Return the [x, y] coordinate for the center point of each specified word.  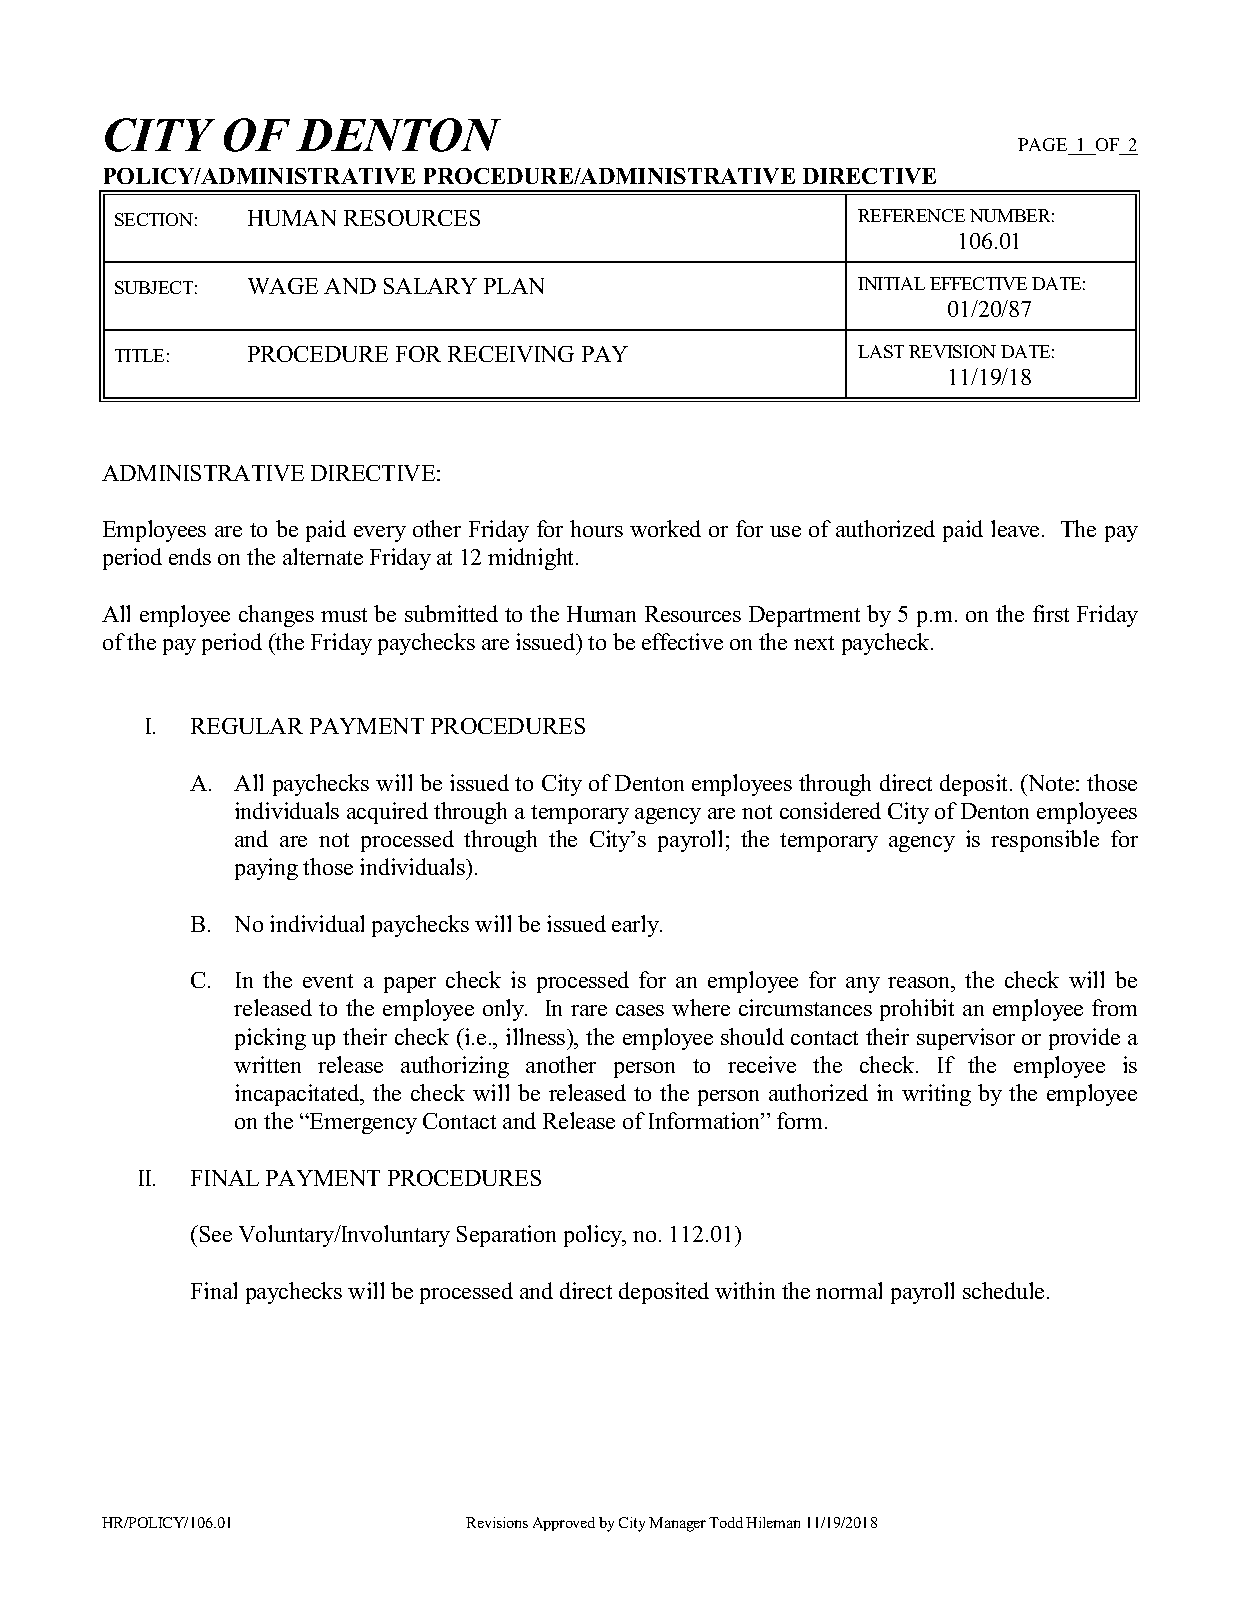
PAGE [1042, 144]
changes [276, 616]
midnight [532, 559]
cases [640, 1010]
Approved [564, 1524]
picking [270, 1039]
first [1051, 613]
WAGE [283, 286]
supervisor [966, 1039]
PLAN [514, 286]
